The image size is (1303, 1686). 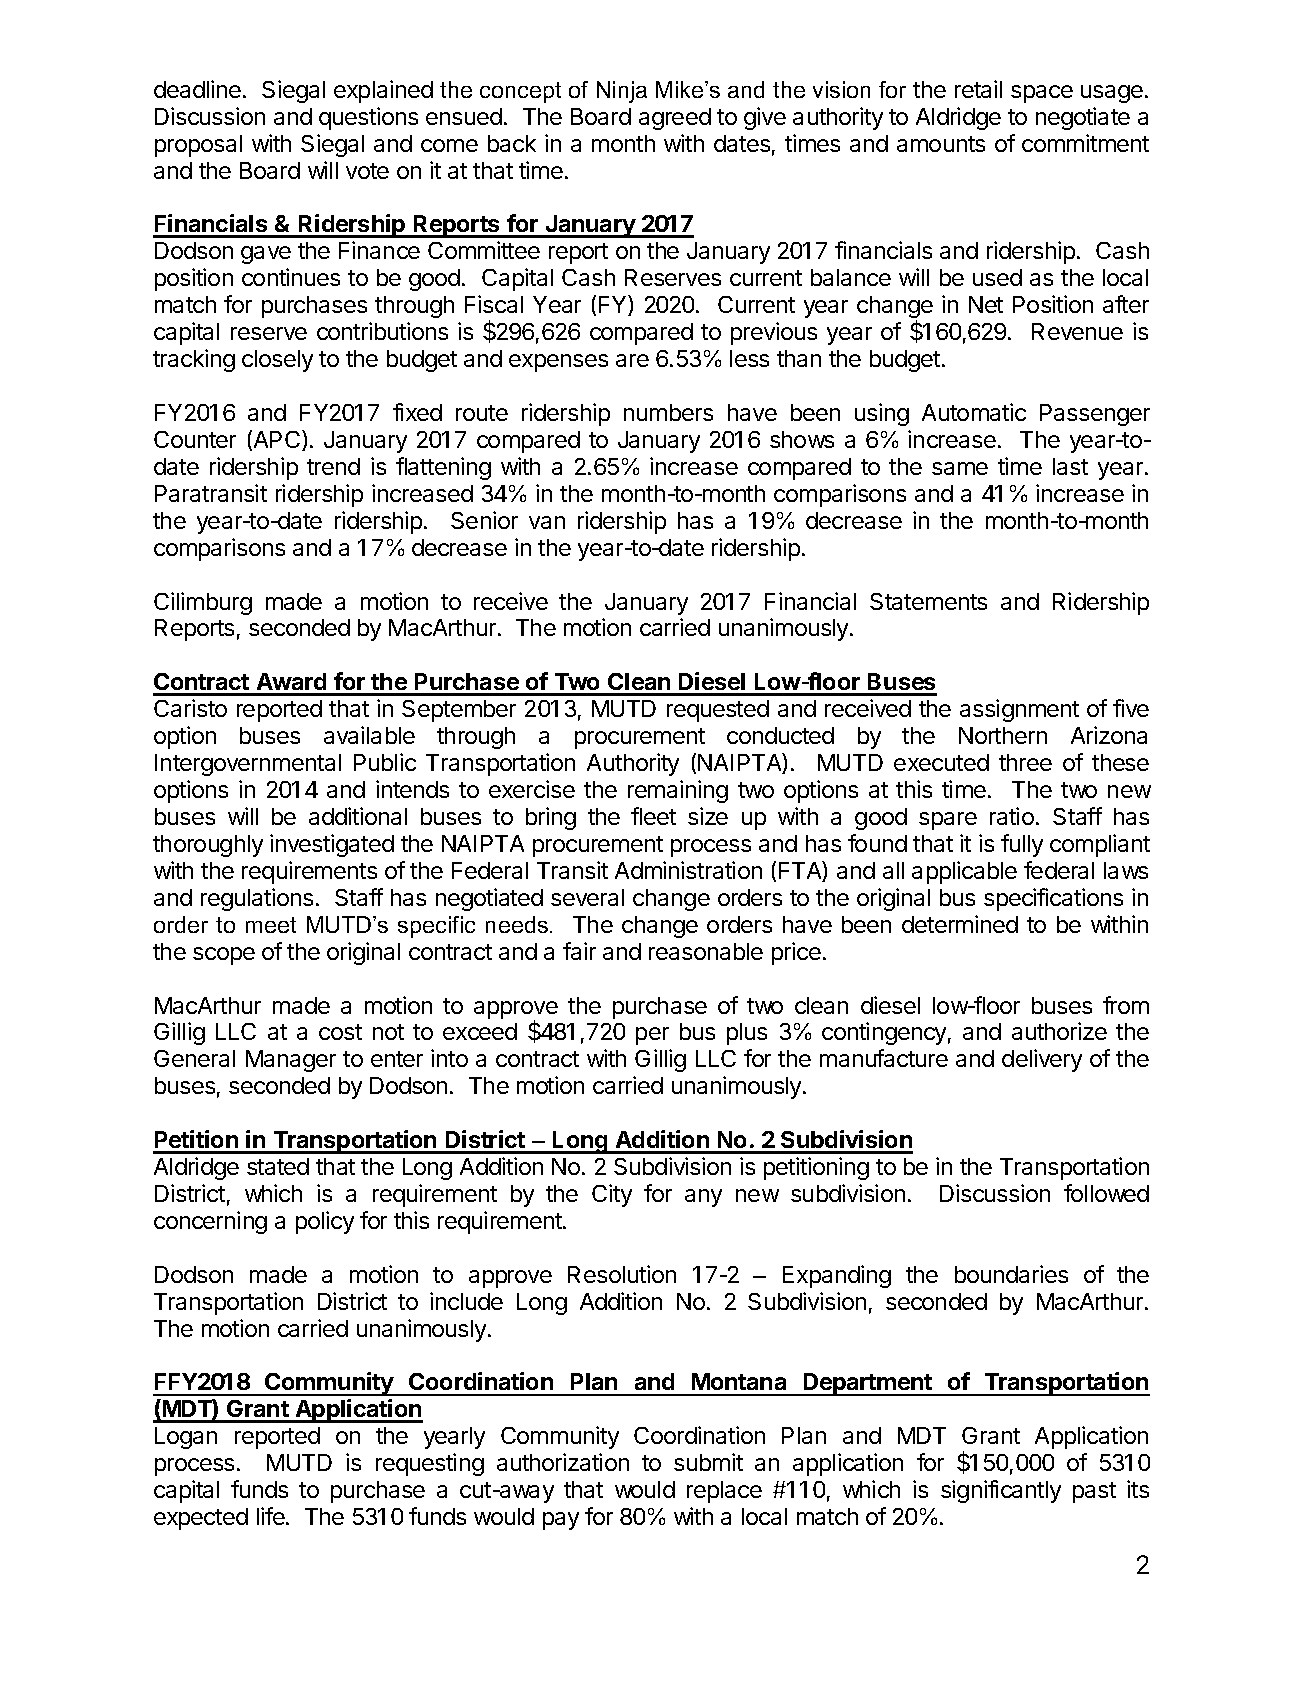 What do you see at coordinates (368, 118) in the document?
I see `questions` at bounding box center [368, 118].
